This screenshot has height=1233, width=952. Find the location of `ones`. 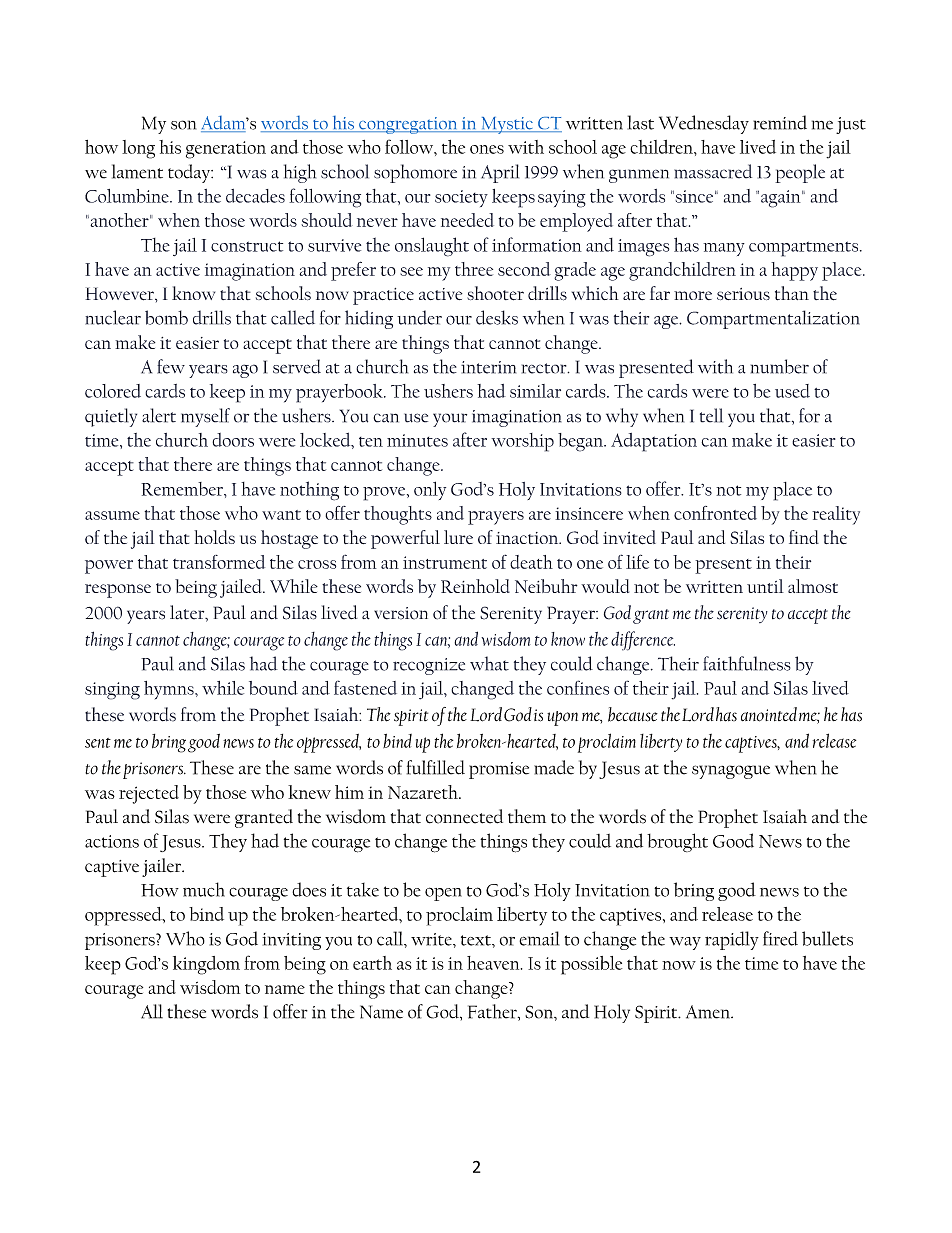

ones is located at coordinates (487, 149).
